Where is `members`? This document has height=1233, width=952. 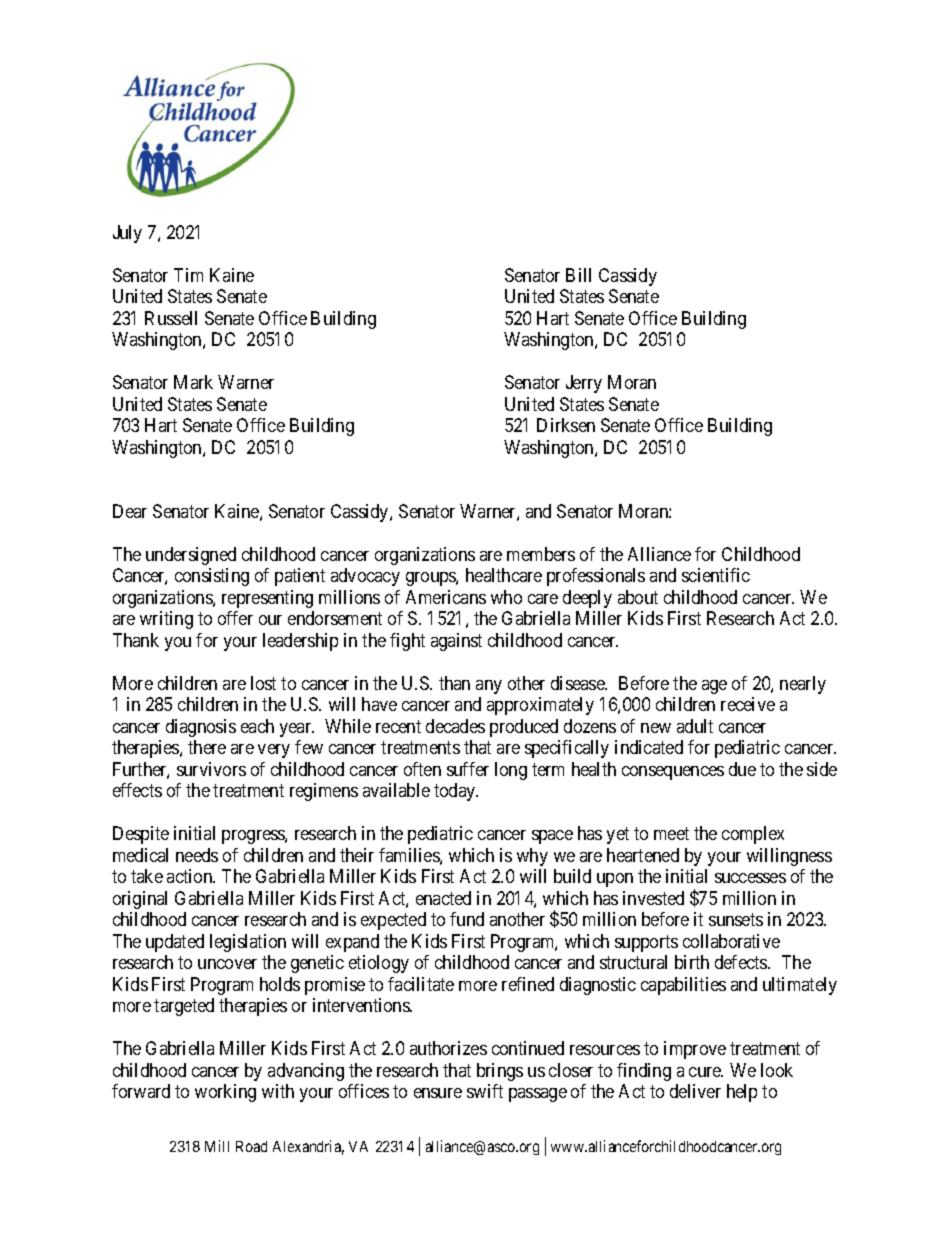 members is located at coordinates (541, 554).
